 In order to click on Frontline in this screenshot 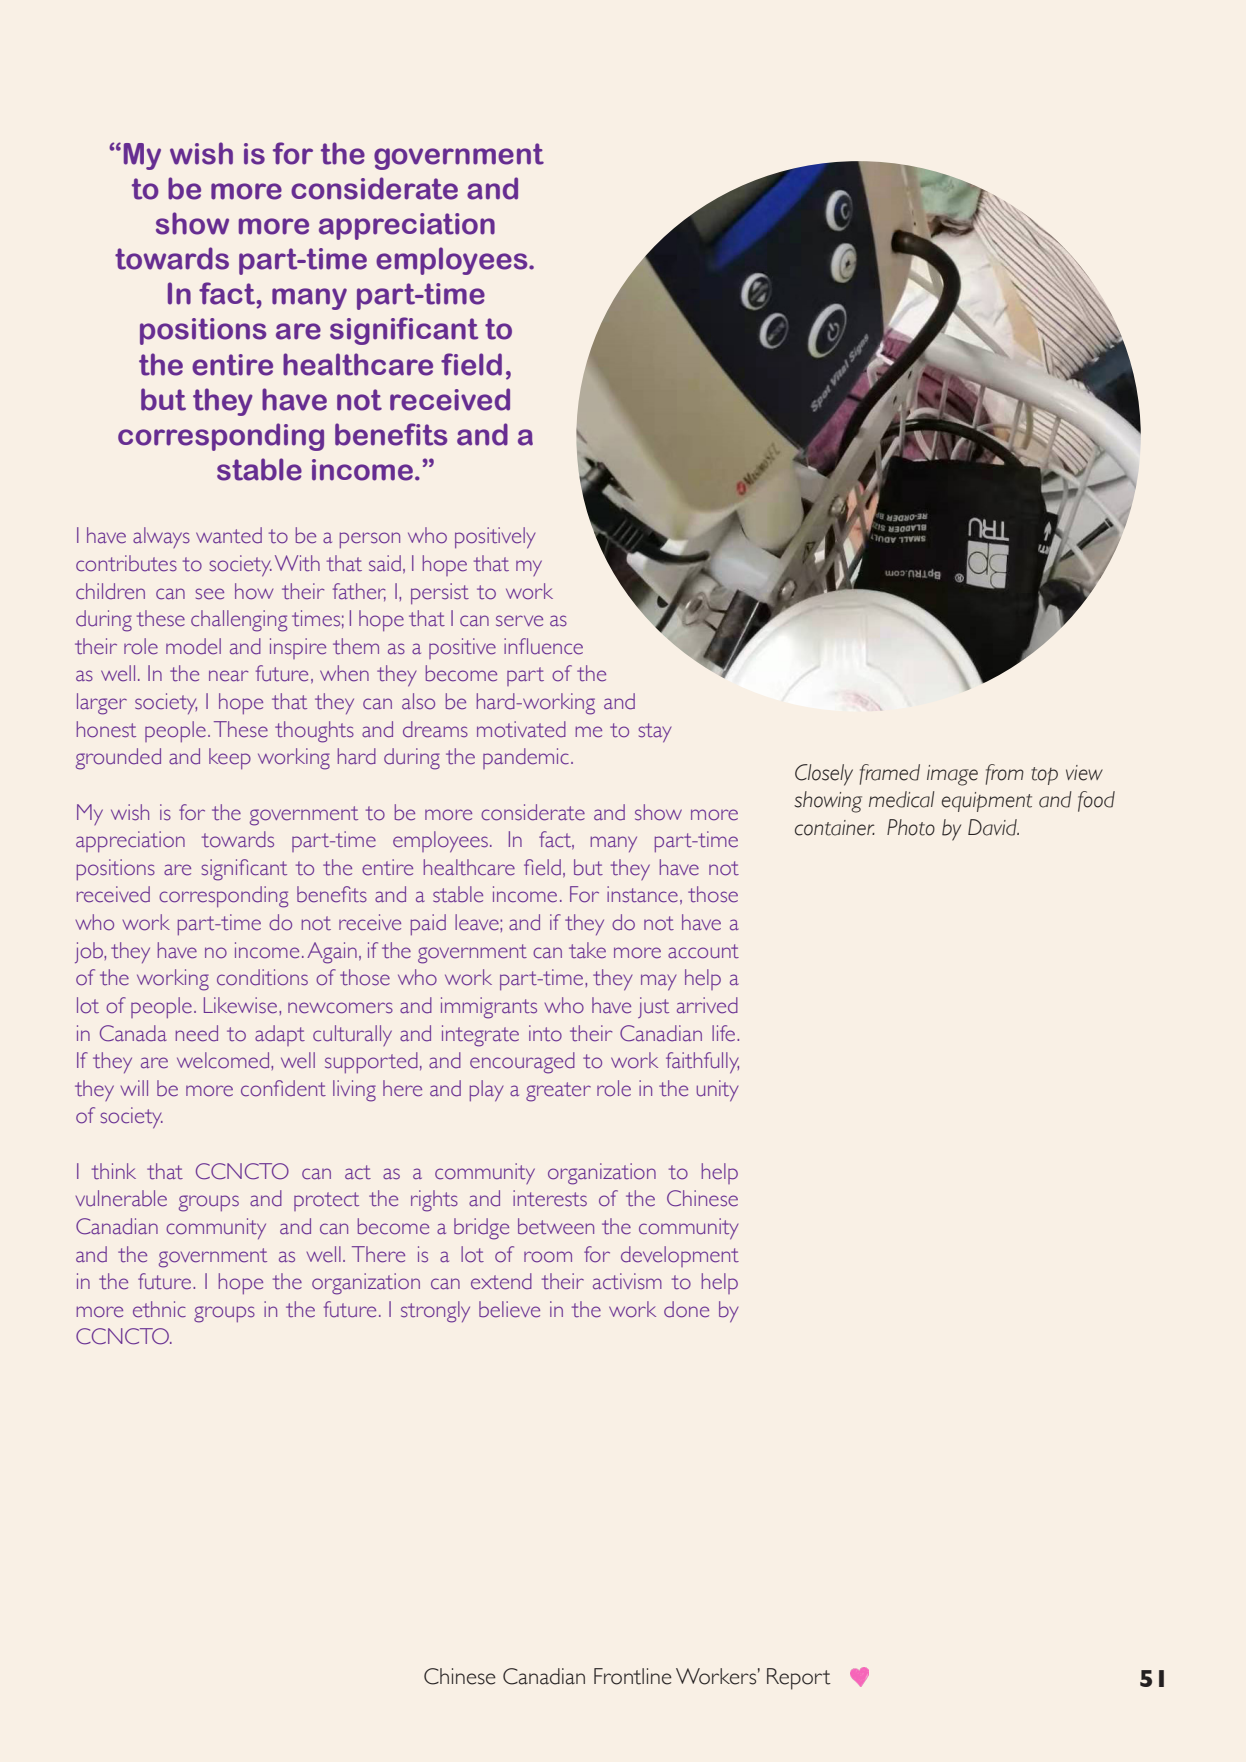, I will do `click(633, 1676)`.
